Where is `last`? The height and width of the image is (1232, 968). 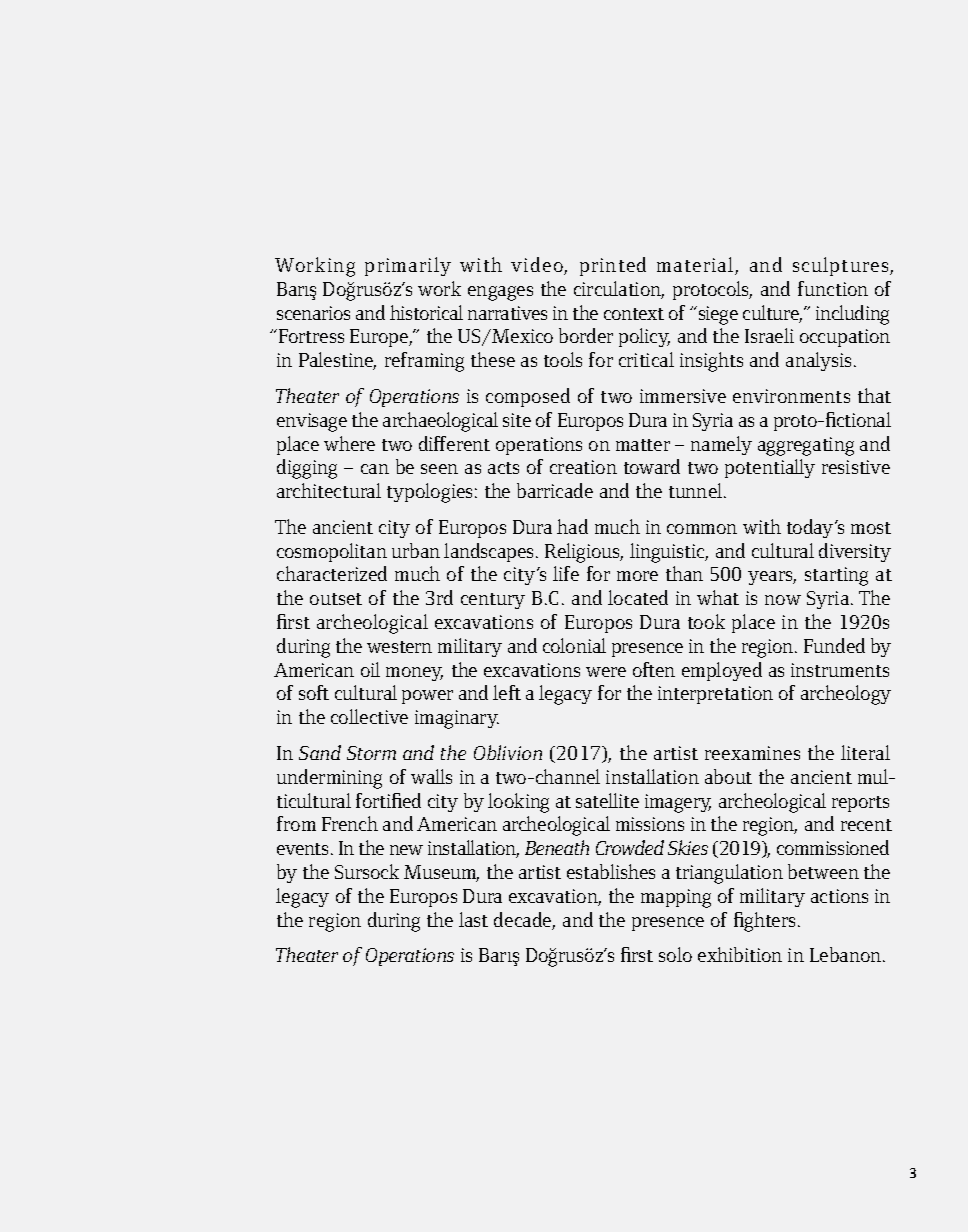
last is located at coordinates (473, 919).
